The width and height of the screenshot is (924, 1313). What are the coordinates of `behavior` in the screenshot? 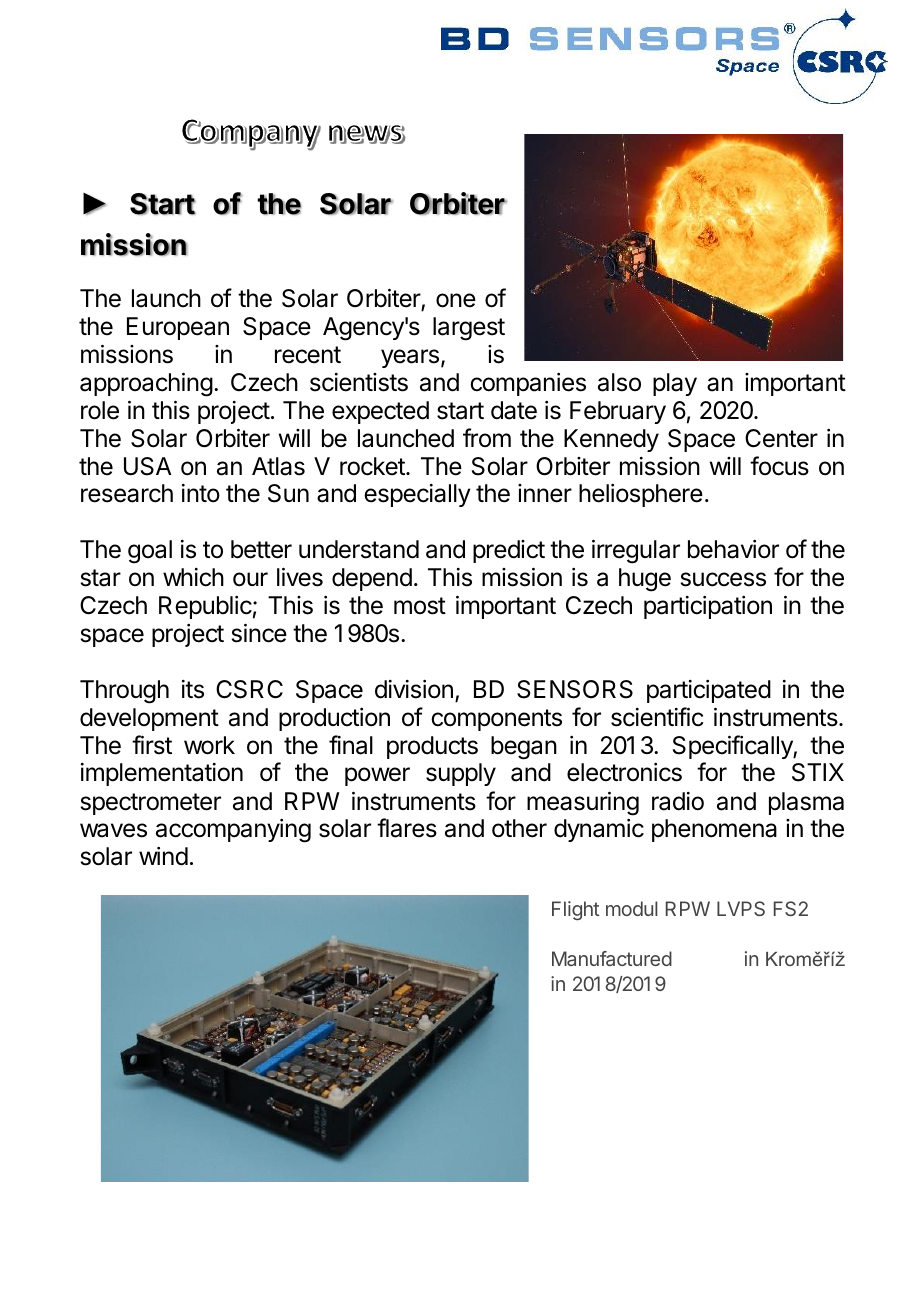 It's located at (733, 549).
